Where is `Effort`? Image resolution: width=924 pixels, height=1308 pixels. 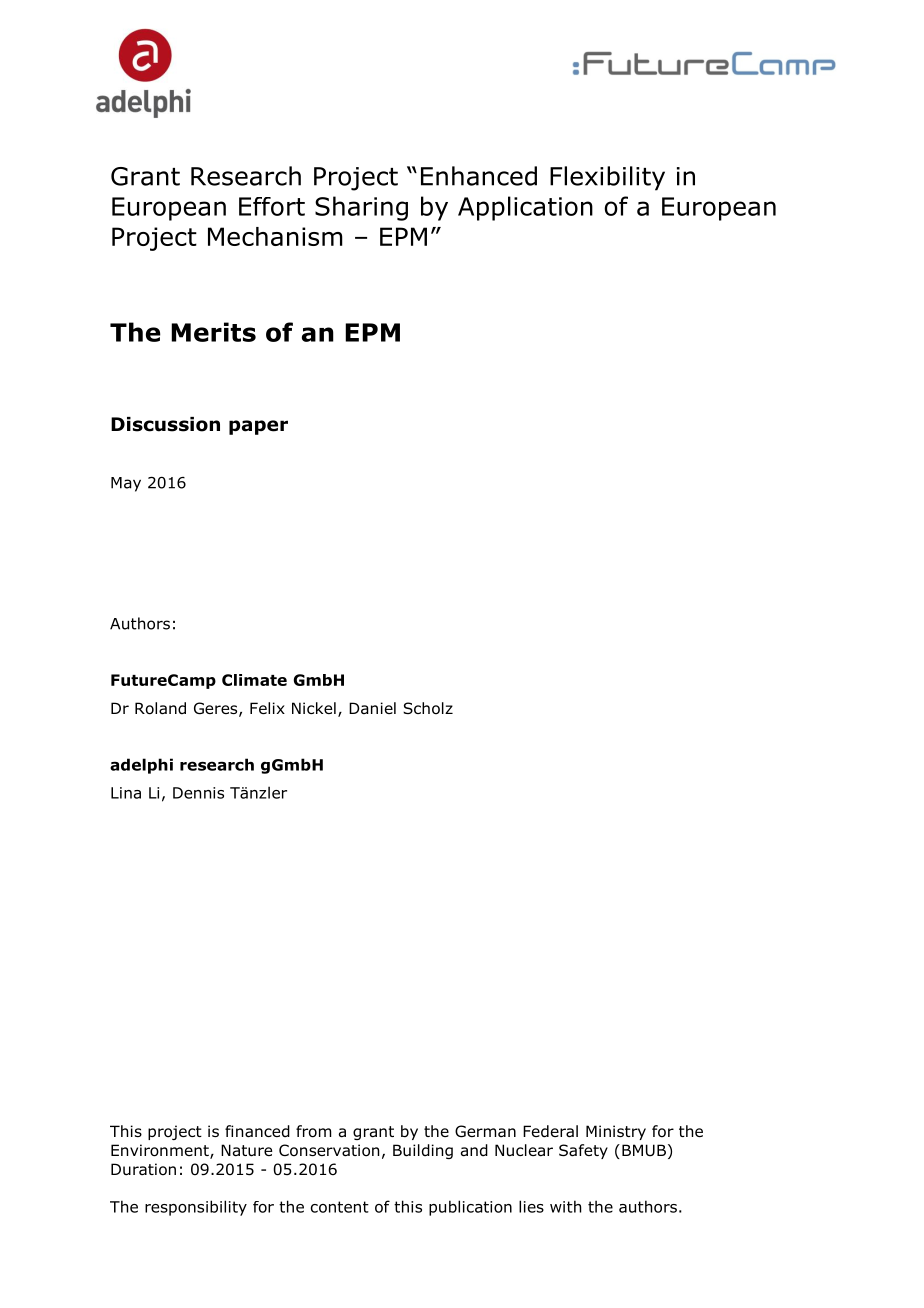 Effort is located at coordinates (272, 206).
